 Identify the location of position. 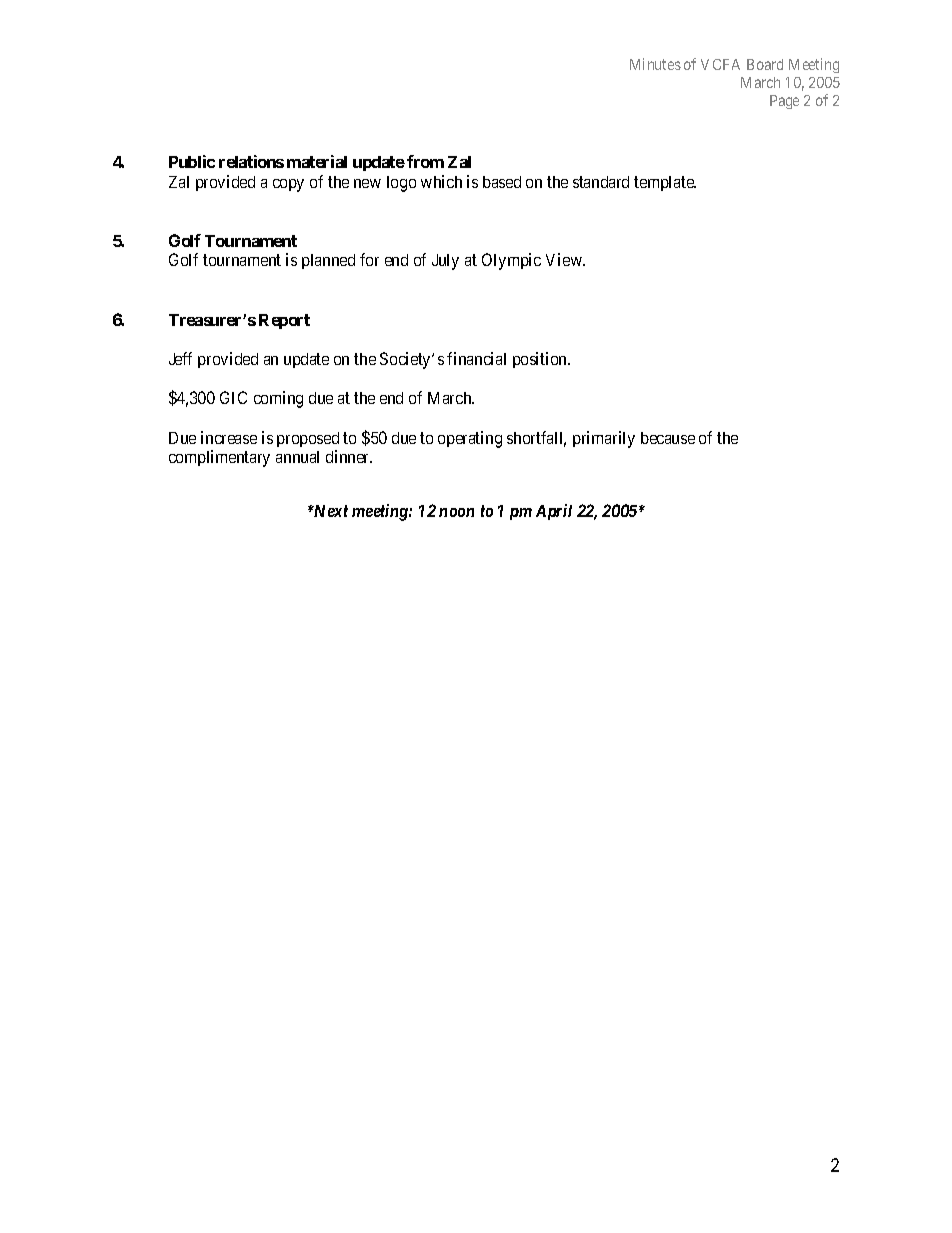
(541, 360).
